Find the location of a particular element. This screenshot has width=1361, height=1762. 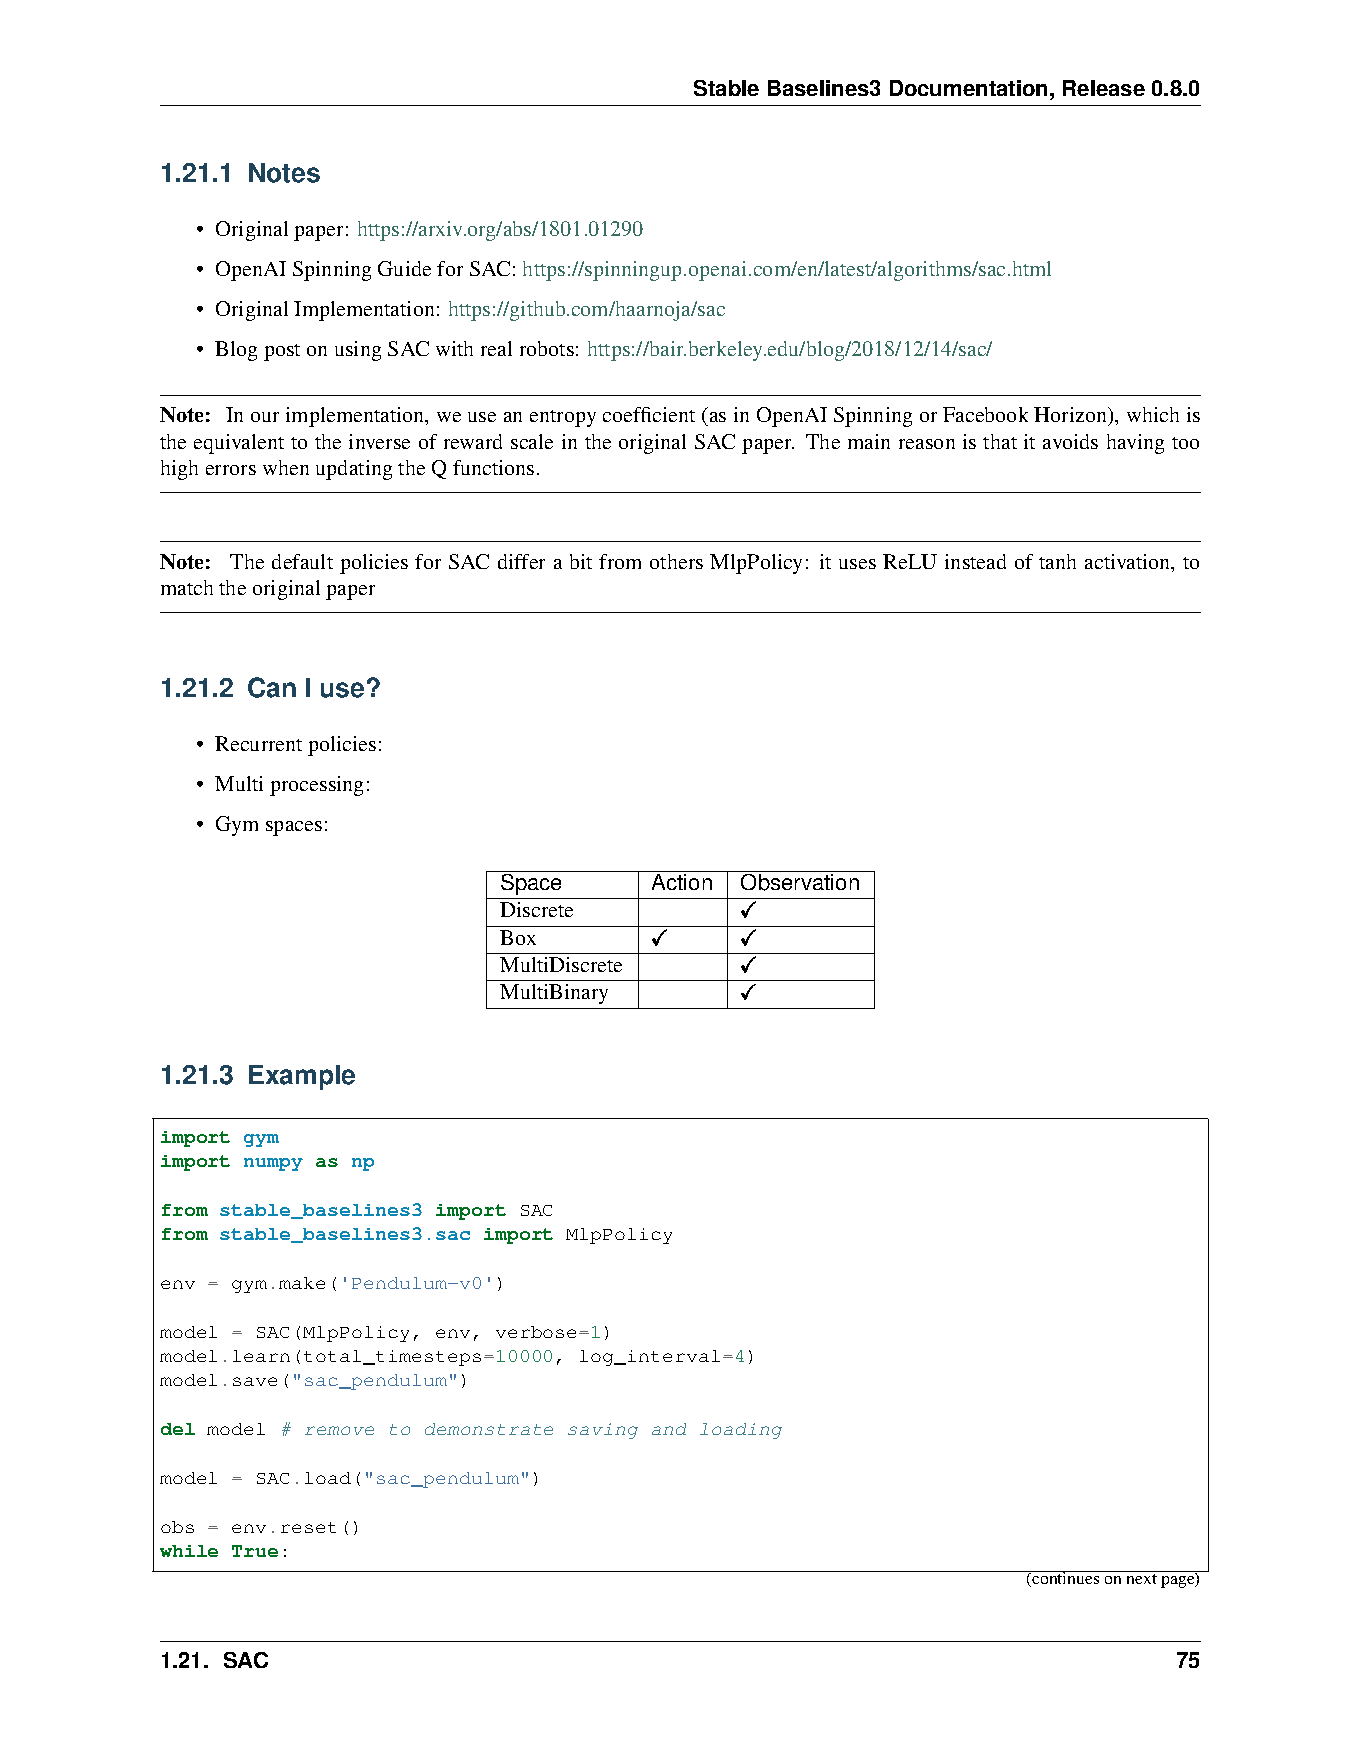

Documentation is located at coordinates (968, 88).
